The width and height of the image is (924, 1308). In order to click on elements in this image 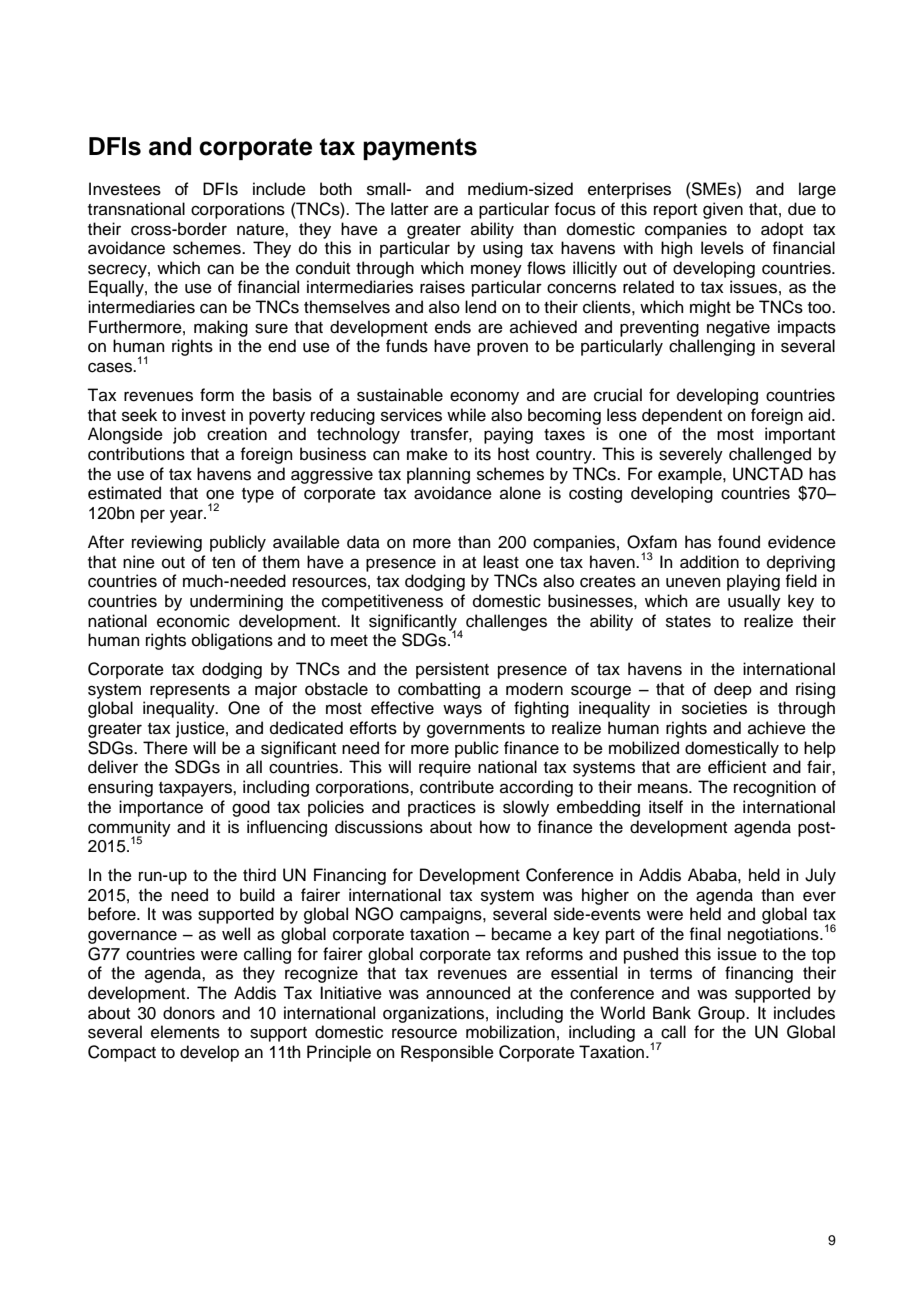, I will do `click(185, 1032)`.
